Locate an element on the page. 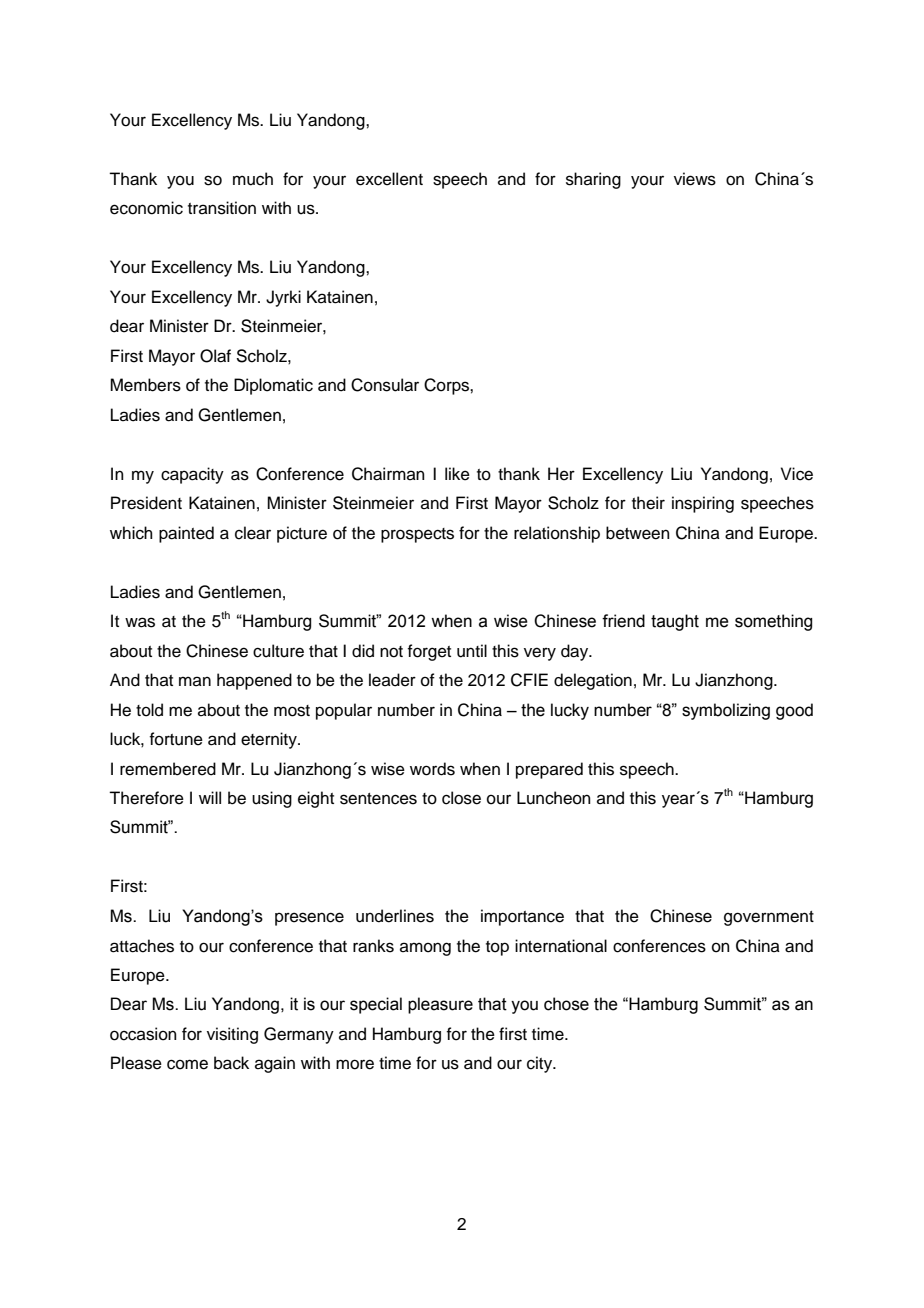 The height and width of the document is (1308, 924). Vice is located at coordinates (797, 474).
